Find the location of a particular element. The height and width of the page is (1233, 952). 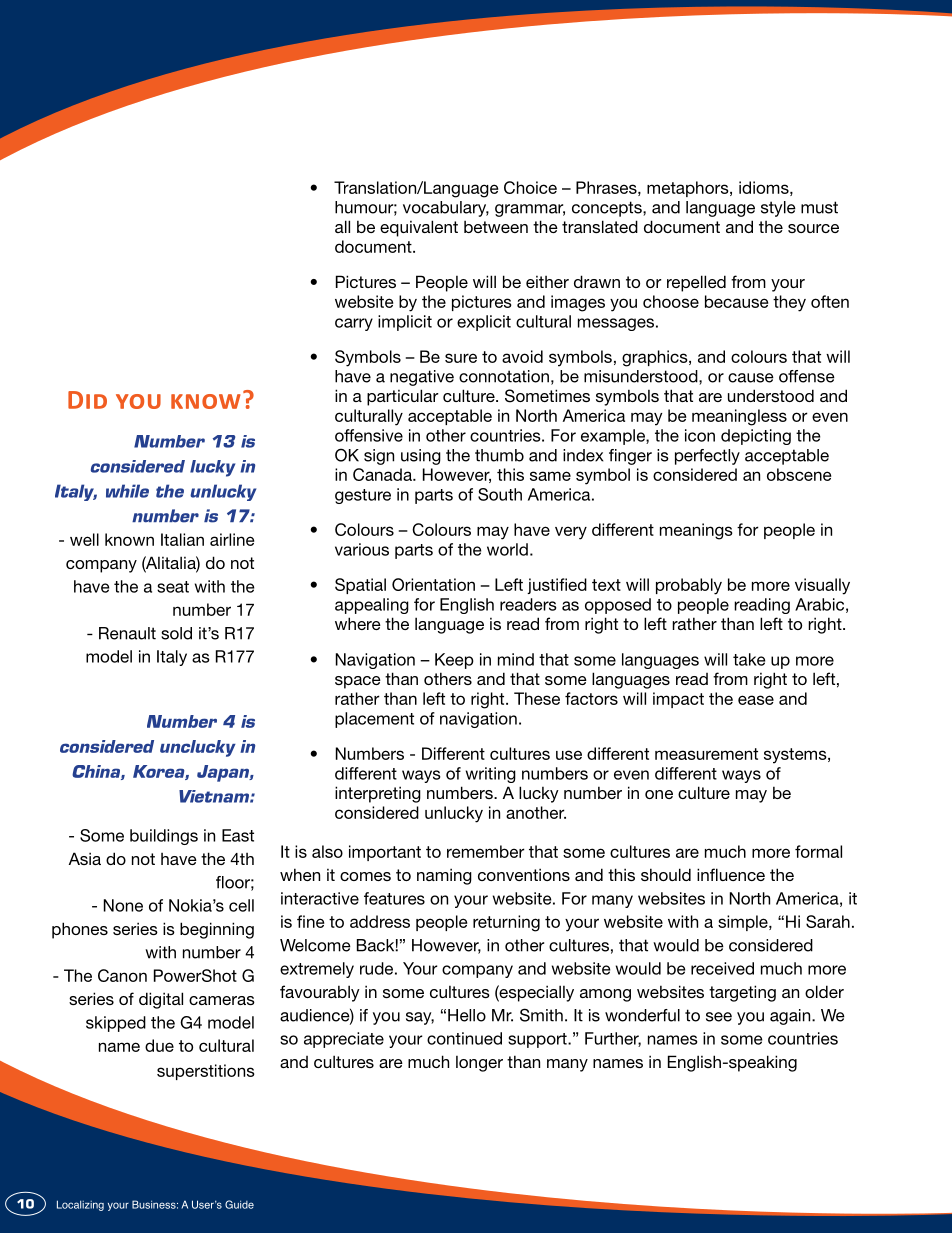

carry is located at coordinates (354, 324).
